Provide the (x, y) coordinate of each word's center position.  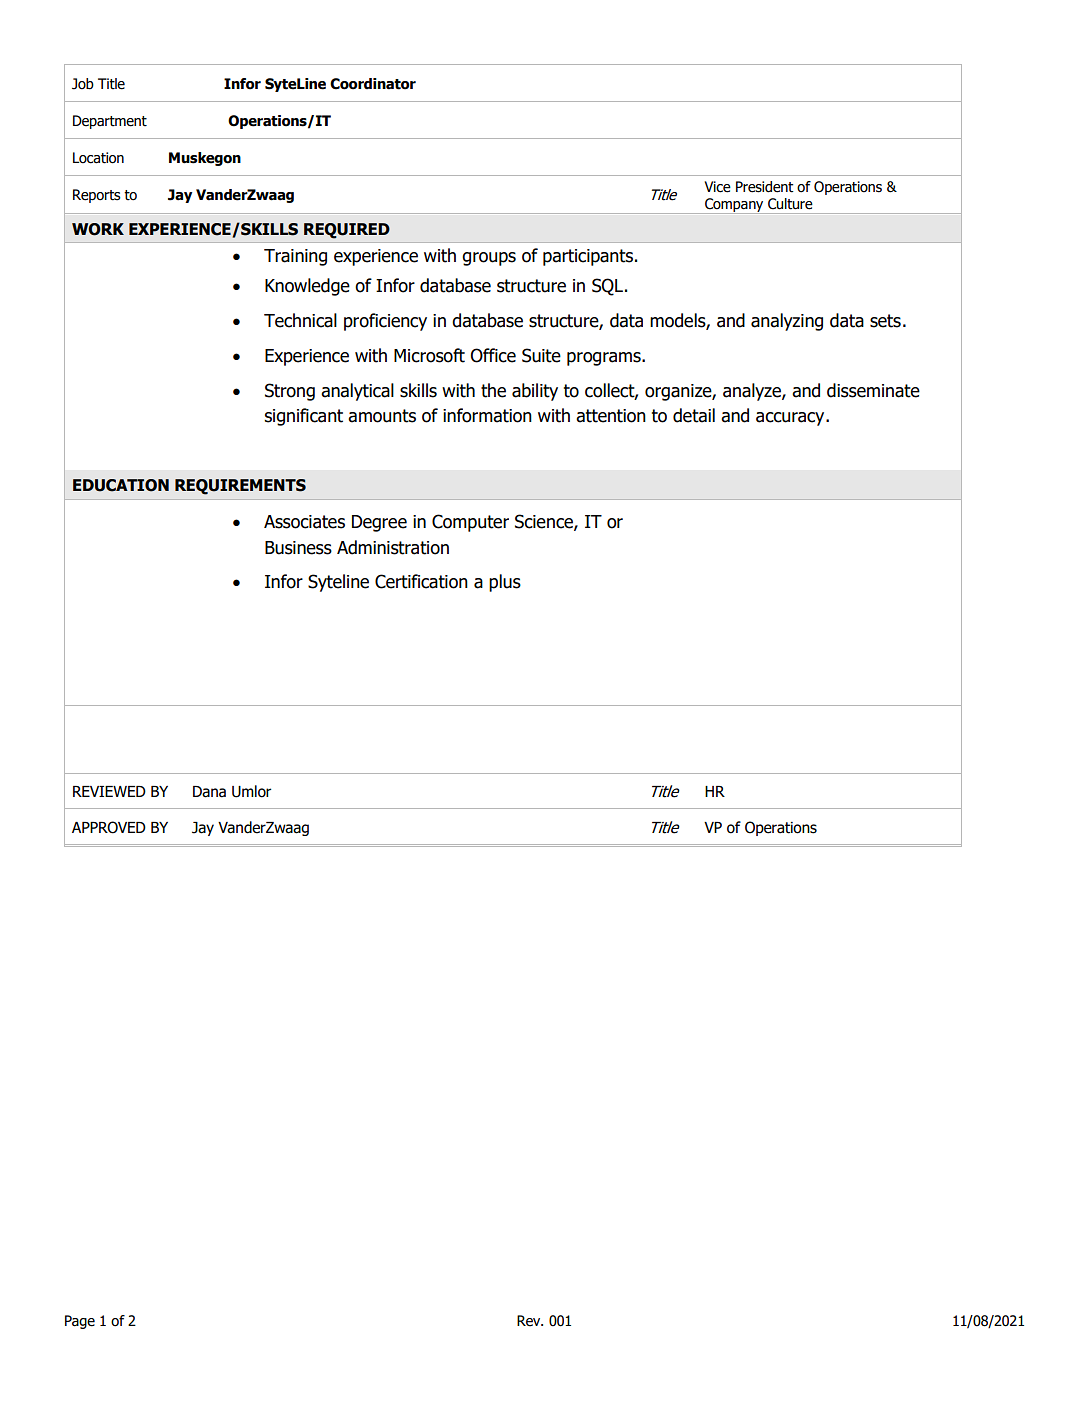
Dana (209, 792)
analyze (753, 392)
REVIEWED (109, 791)
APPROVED (109, 827)
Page (80, 1322)
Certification (421, 581)
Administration (393, 547)
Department (110, 122)
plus (505, 583)
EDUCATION (121, 485)
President (765, 187)
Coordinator (373, 84)
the (493, 390)
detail (694, 415)
